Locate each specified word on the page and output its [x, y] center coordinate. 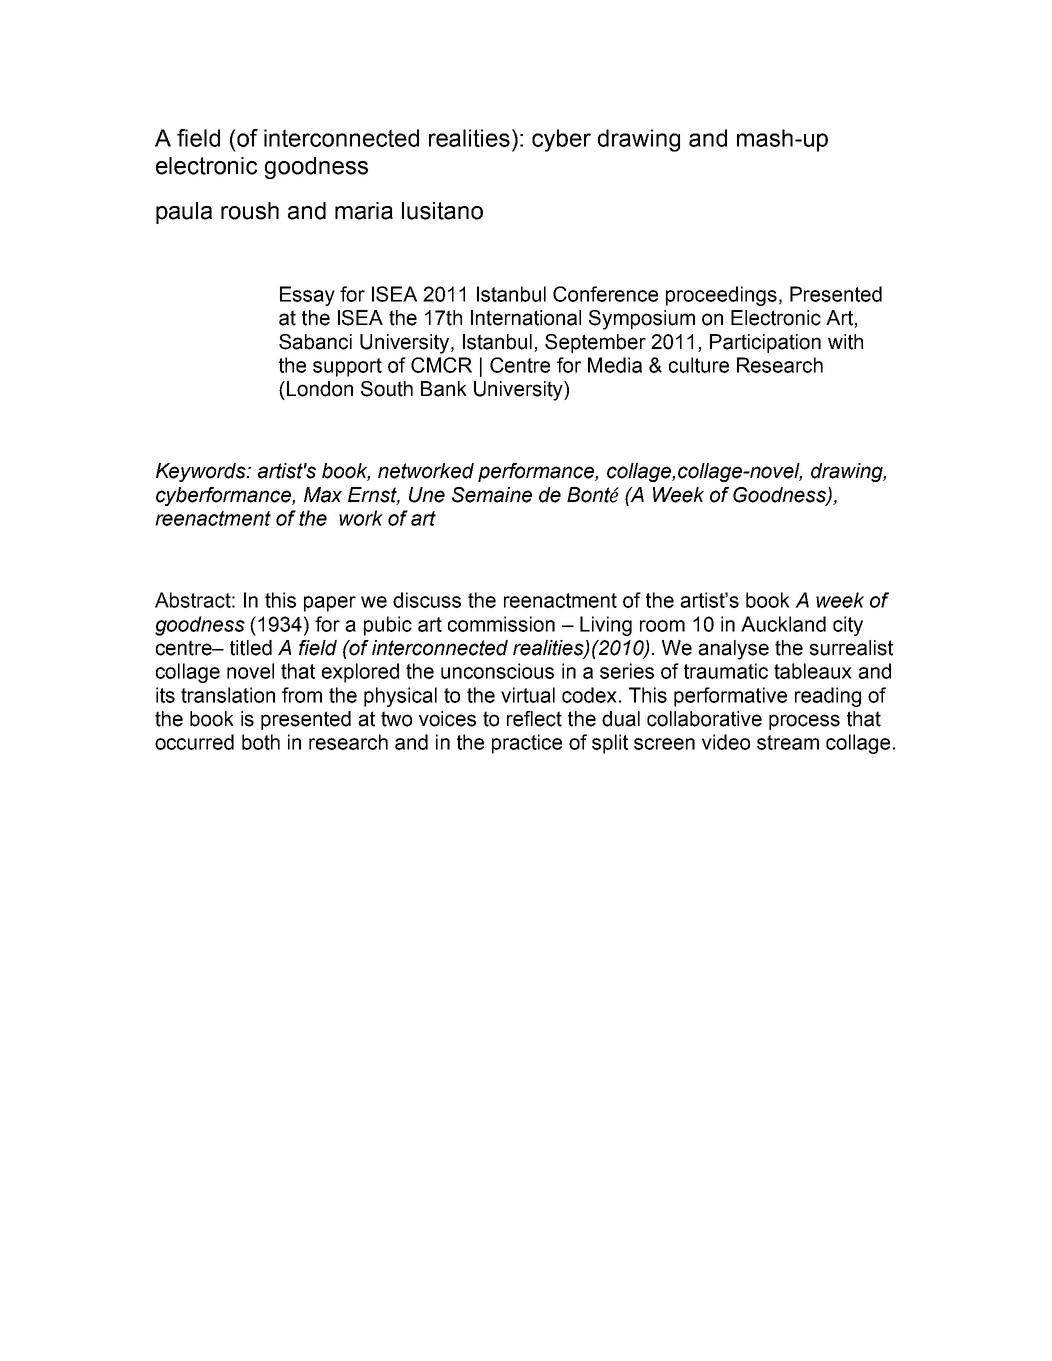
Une [427, 495]
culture [699, 365]
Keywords [202, 472]
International [526, 318]
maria [364, 211]
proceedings [721, 296]
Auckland [783, 624]
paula [184, 213]
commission [501, 624]
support [347, 367]
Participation [765, 343]
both [261, 742]
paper [330, 604]
